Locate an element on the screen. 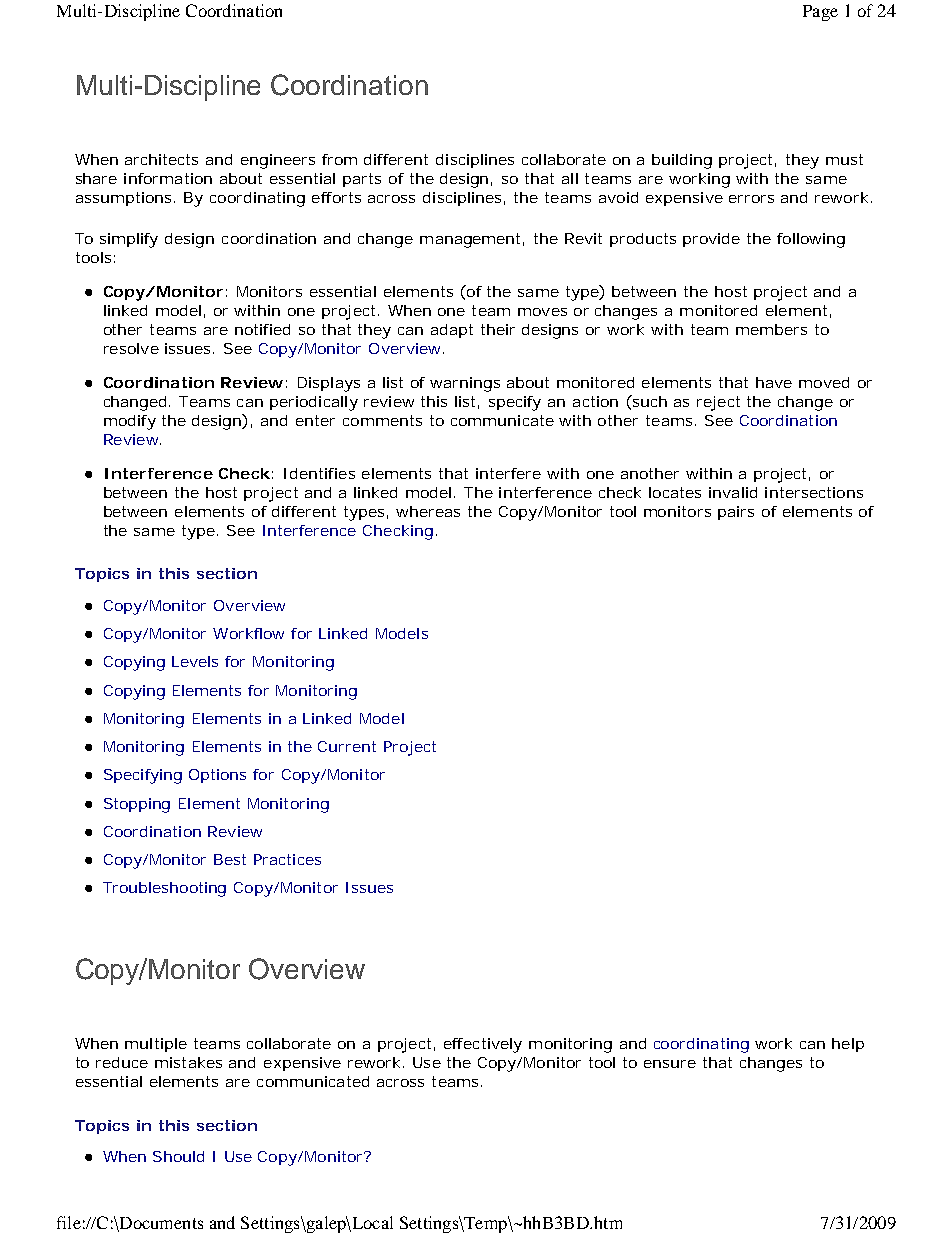  Best is located at coordinates (230, 859).
